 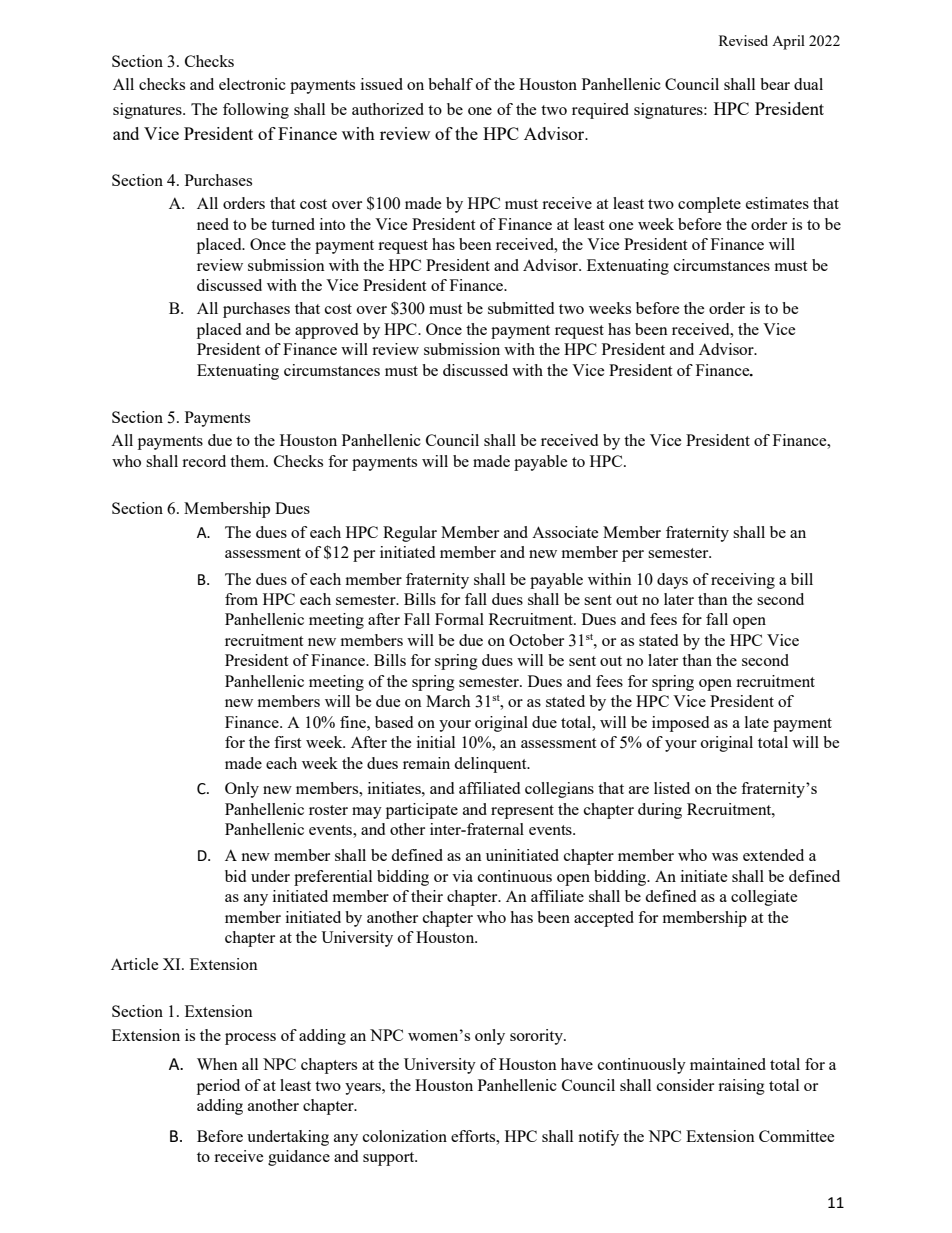 What do you see at coordinates (287, 742) in the screenshot?
I see `first` at bounding box center [287, 742].
